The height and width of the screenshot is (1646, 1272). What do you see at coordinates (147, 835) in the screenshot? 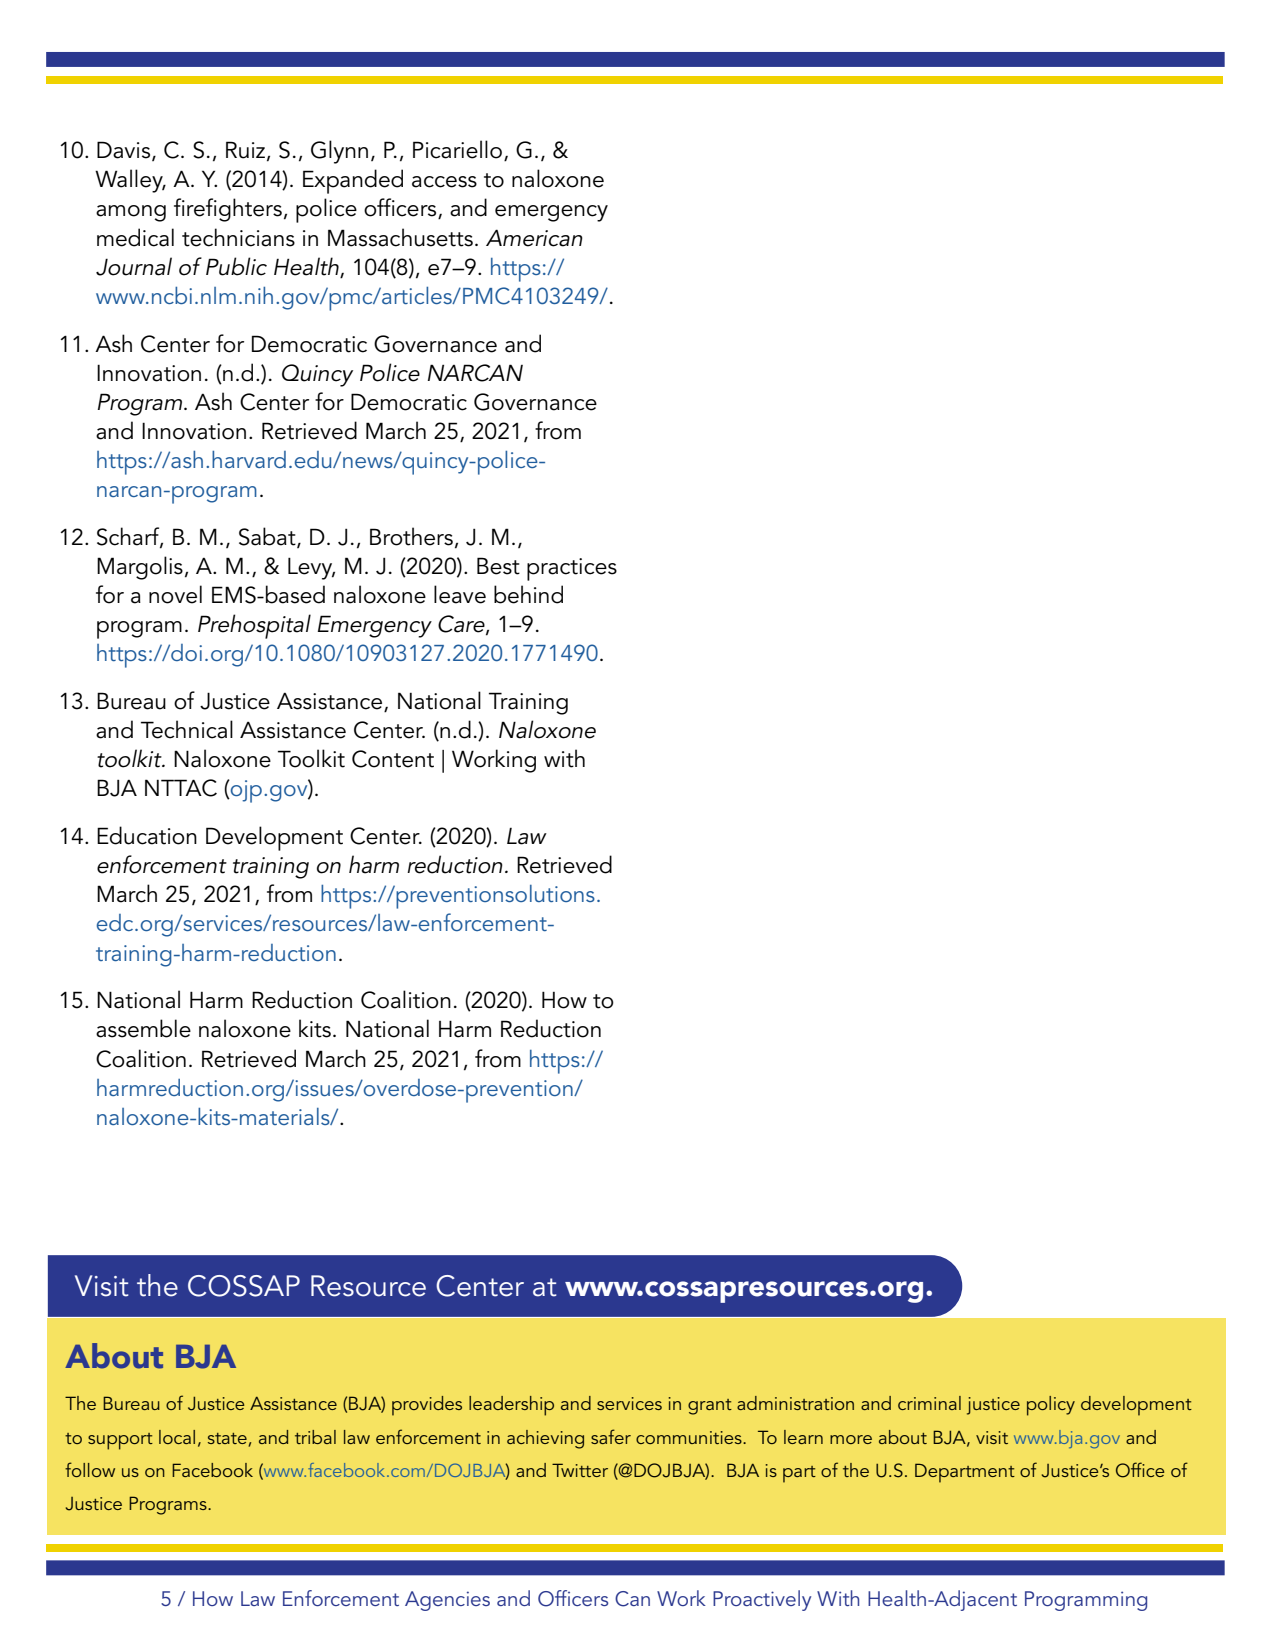
I see `Education` at bounding box center [147, 835].
